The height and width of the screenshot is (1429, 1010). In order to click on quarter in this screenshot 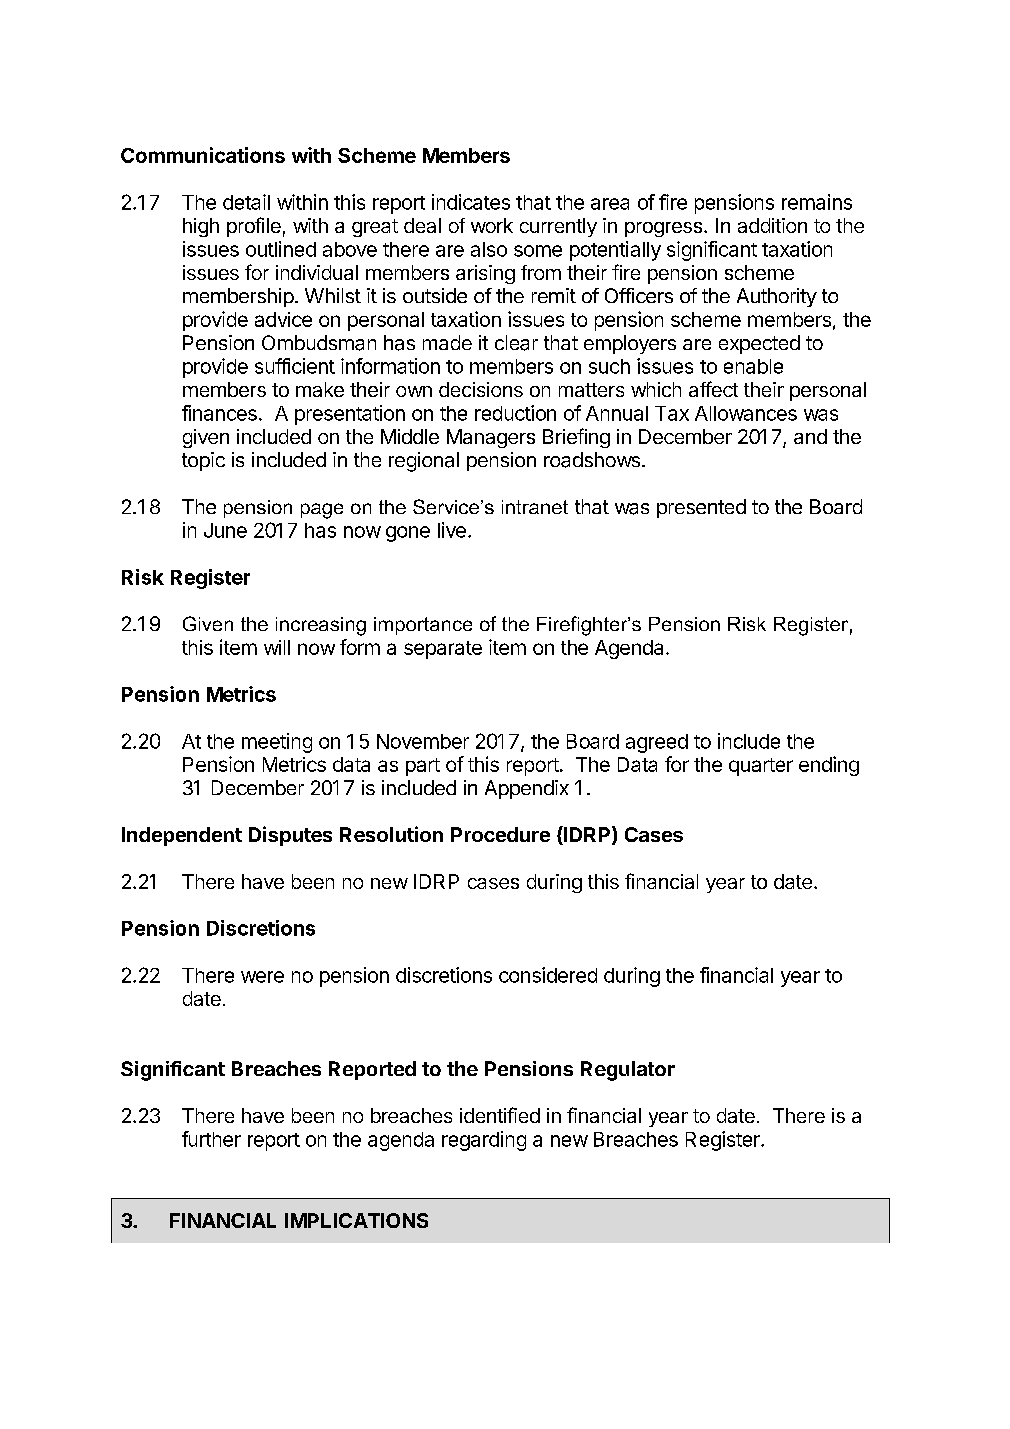, I will do `click(761, 767)`.
